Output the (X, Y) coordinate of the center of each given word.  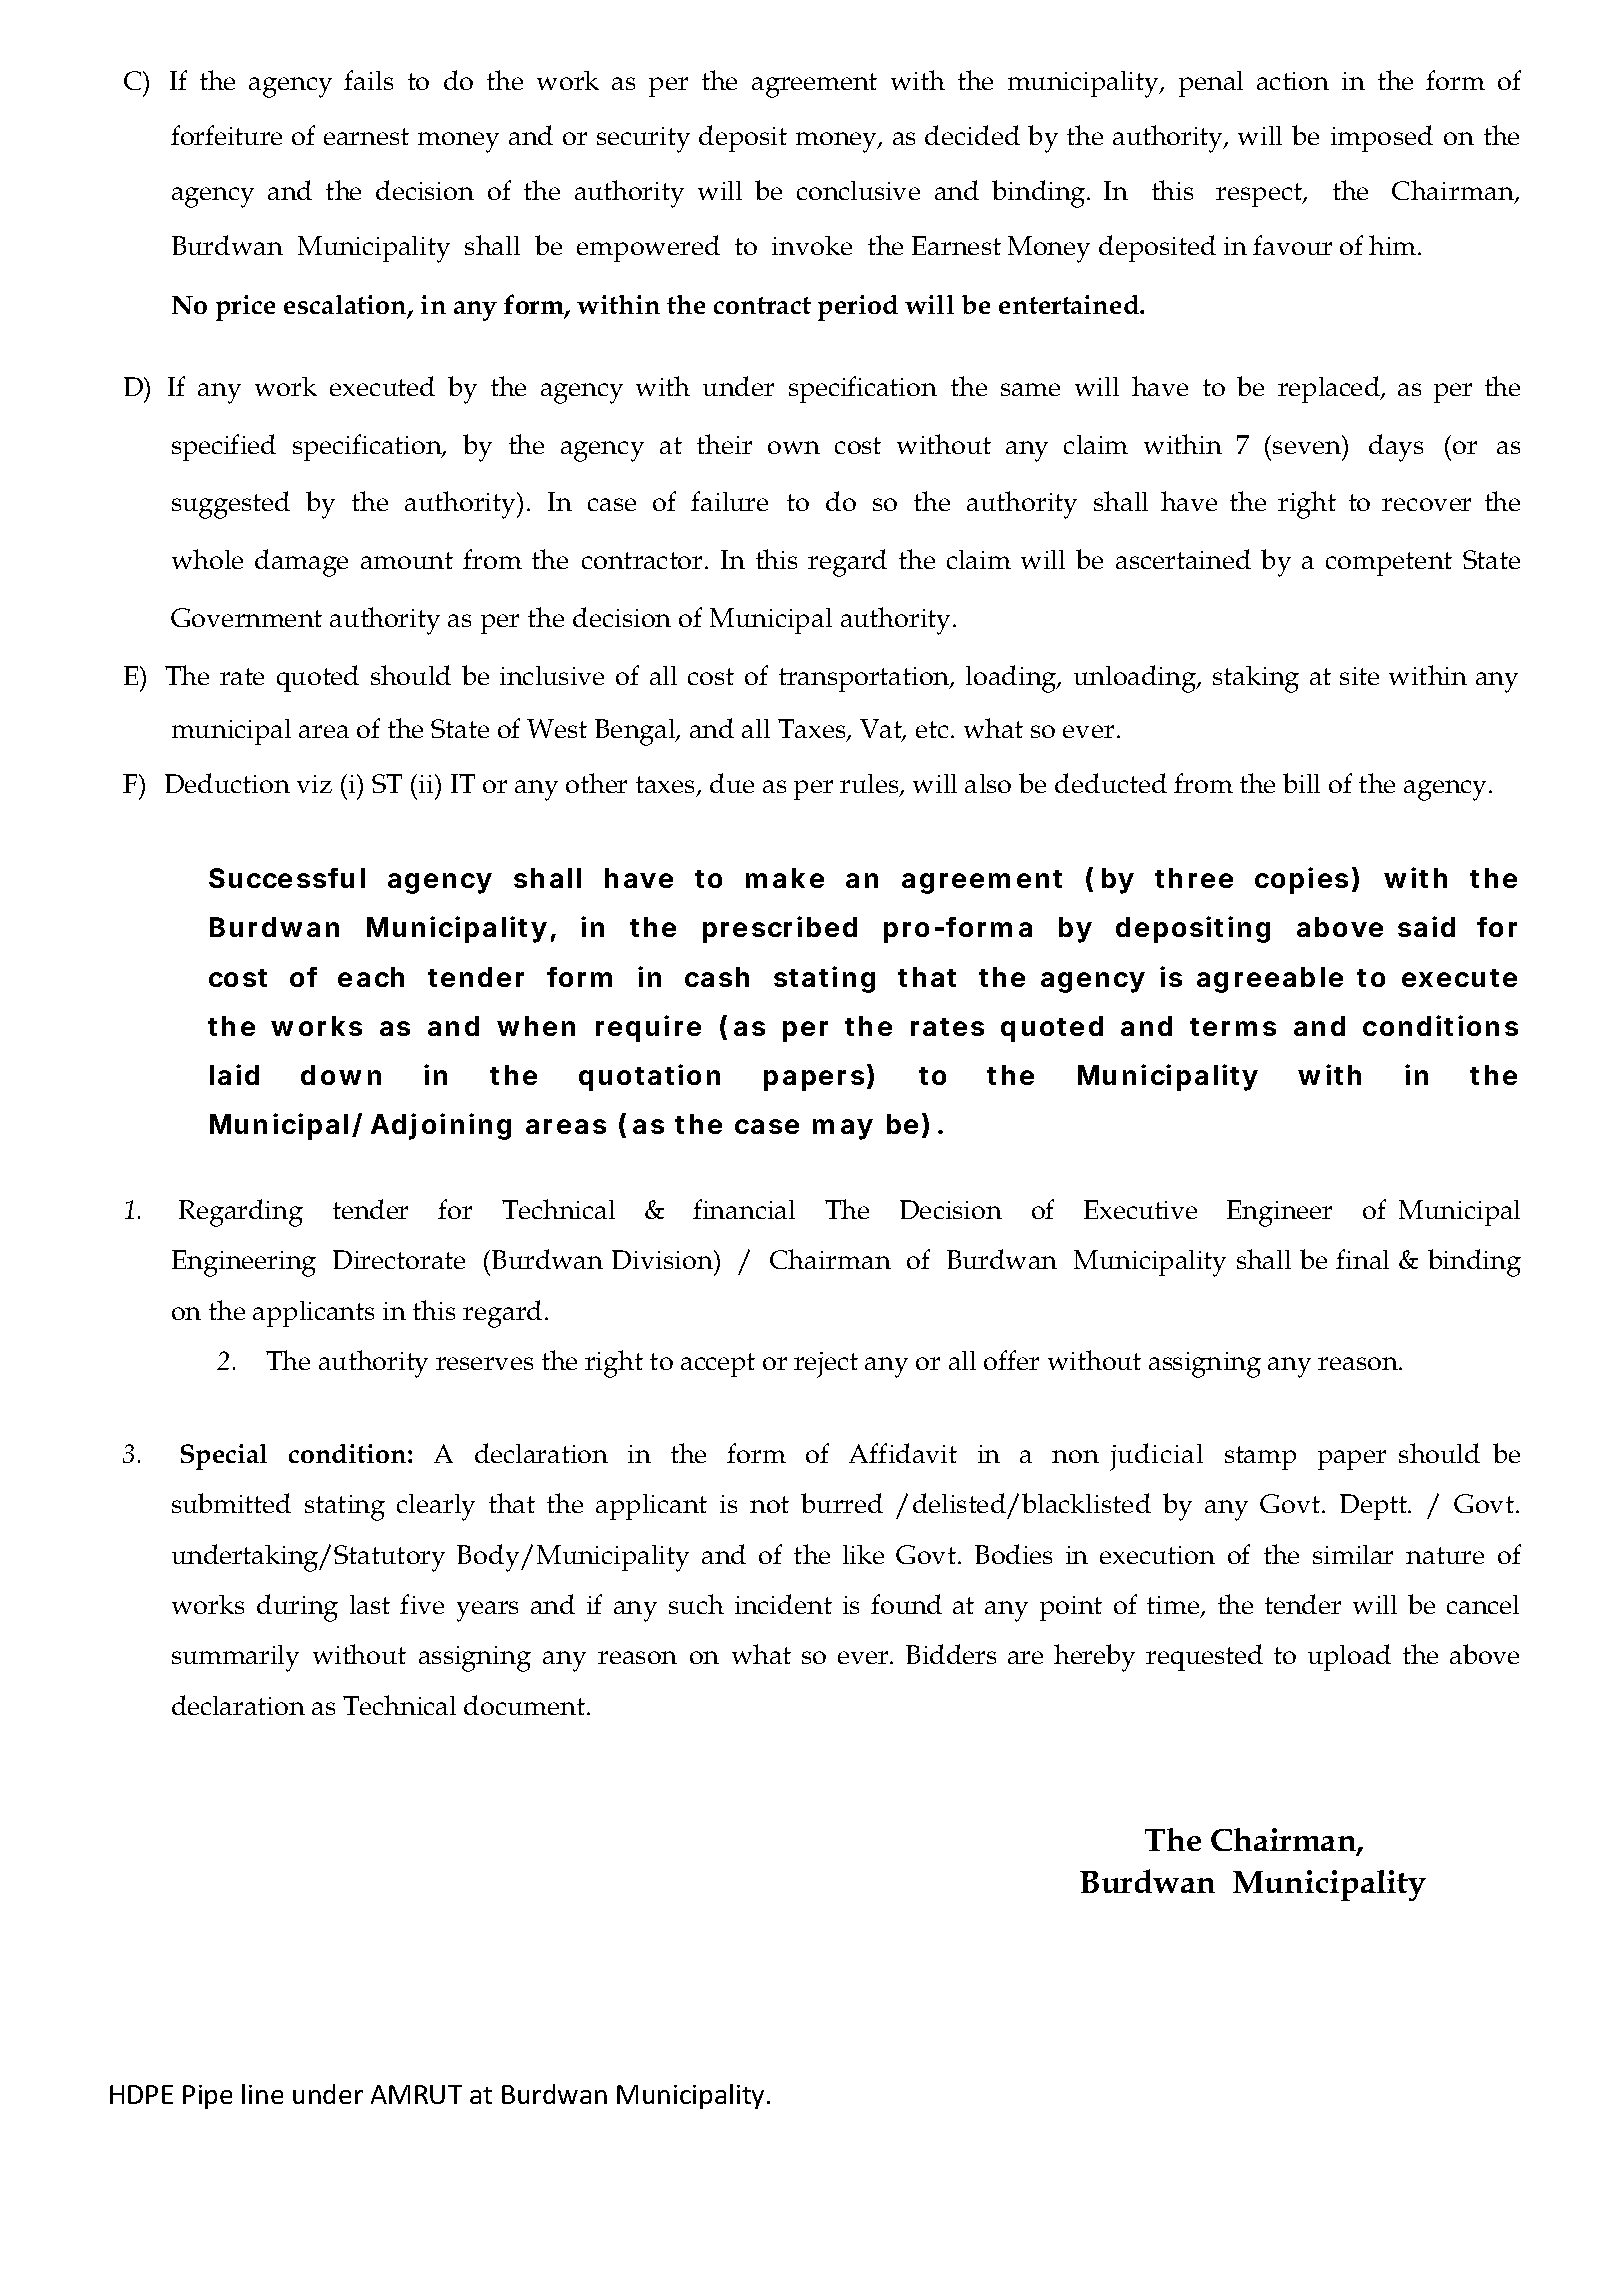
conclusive (858, 190)
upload (1349, 1657)
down (341, 1075)
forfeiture (226, 135)
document (524, 1705)
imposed (1382, 138)
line (262, 2094)
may (843, 1129)
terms (1233, 1027)
